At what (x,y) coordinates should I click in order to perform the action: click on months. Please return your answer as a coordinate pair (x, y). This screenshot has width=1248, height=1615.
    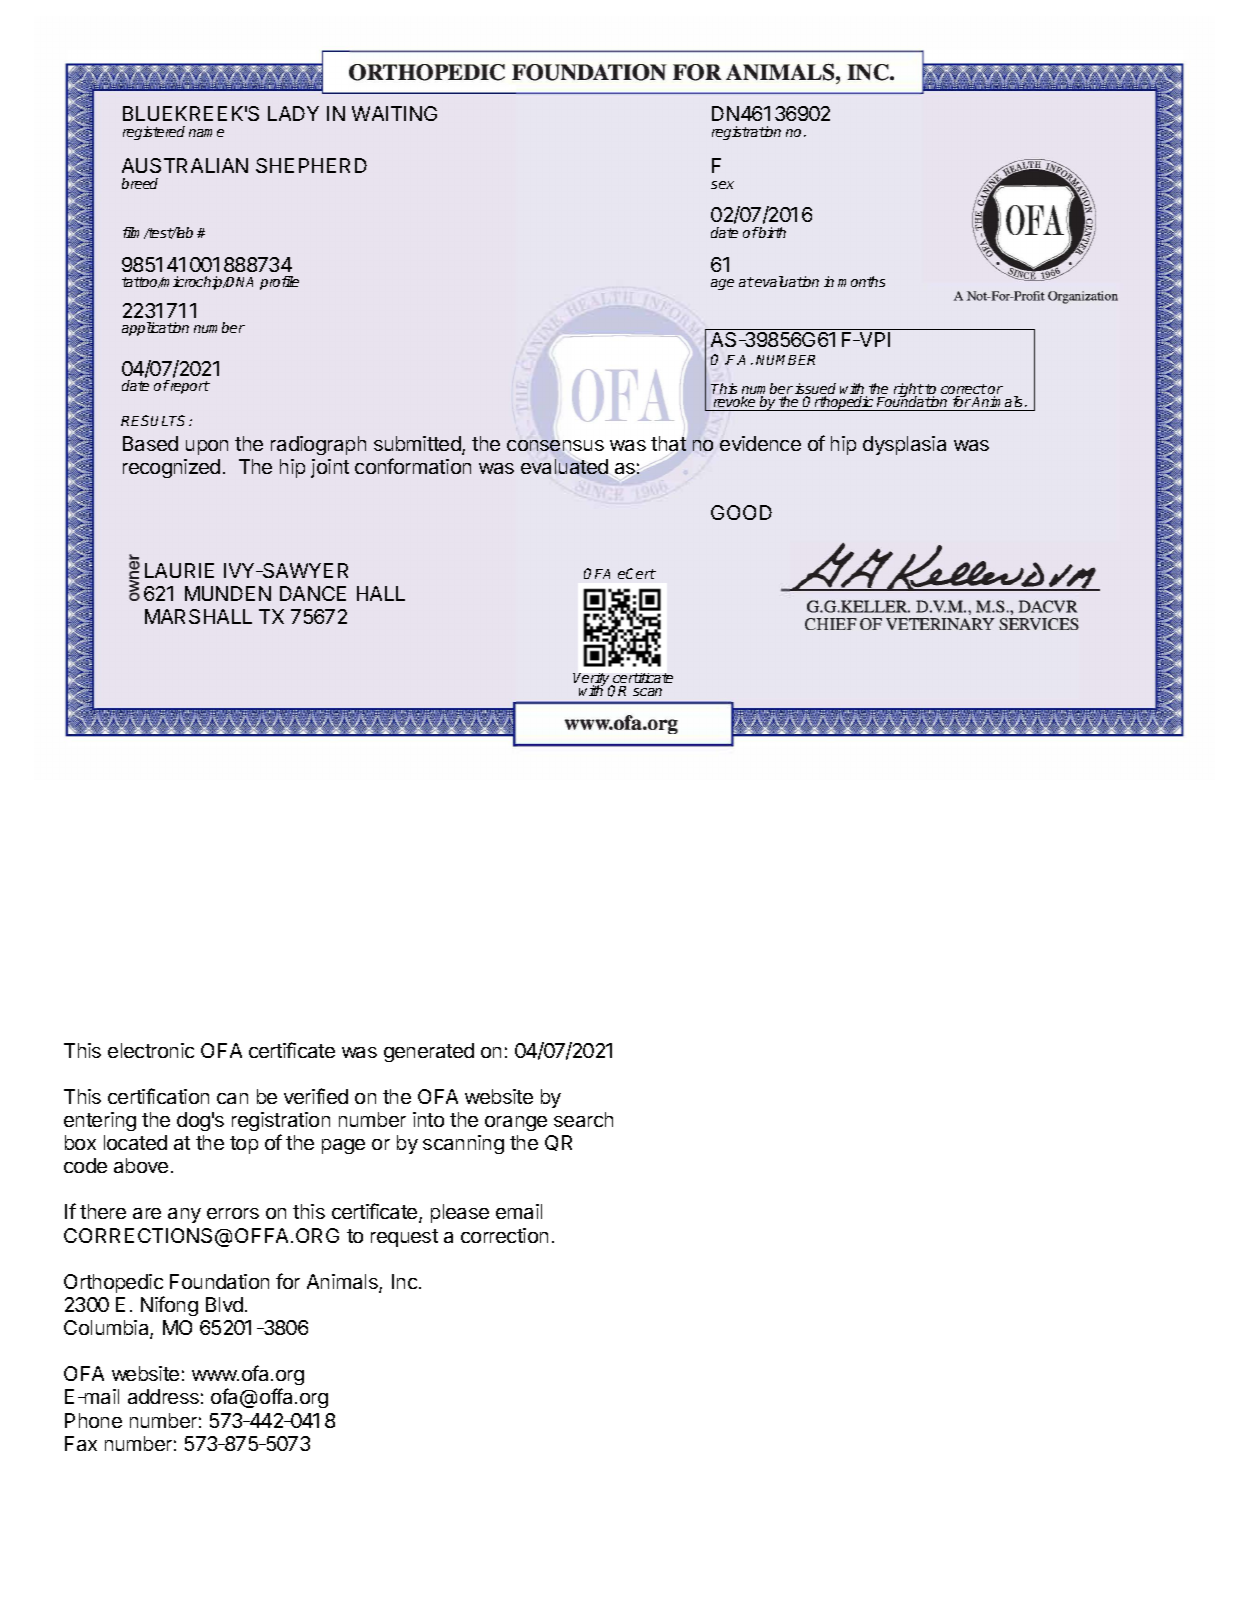
    Looking at the image, I should click on (861, 281).
